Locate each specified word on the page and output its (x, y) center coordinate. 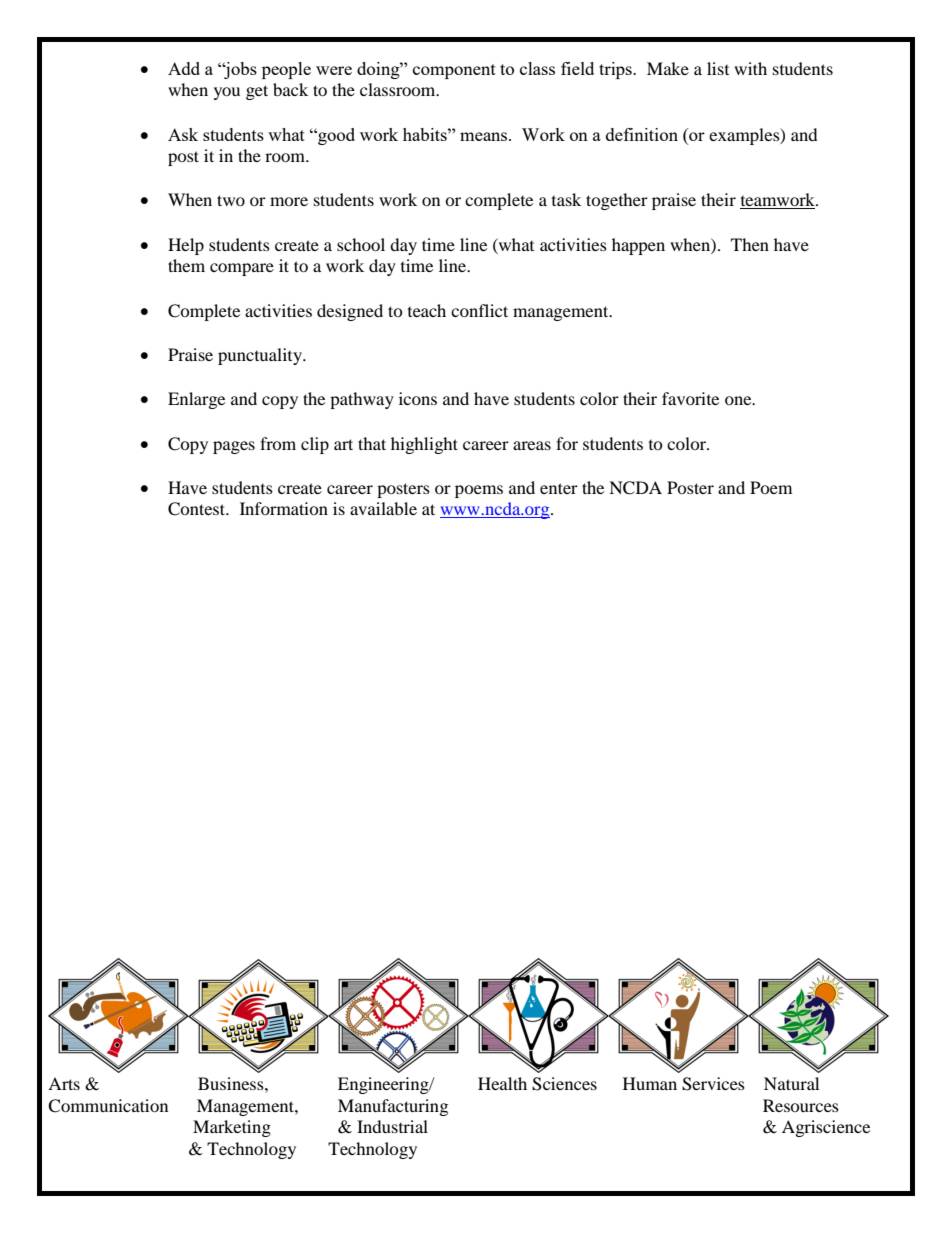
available (383, 508)
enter (559, 488)
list (718, 68)
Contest (198, 509)
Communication (108, 1106)
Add (184, 68)
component (454, 71)
